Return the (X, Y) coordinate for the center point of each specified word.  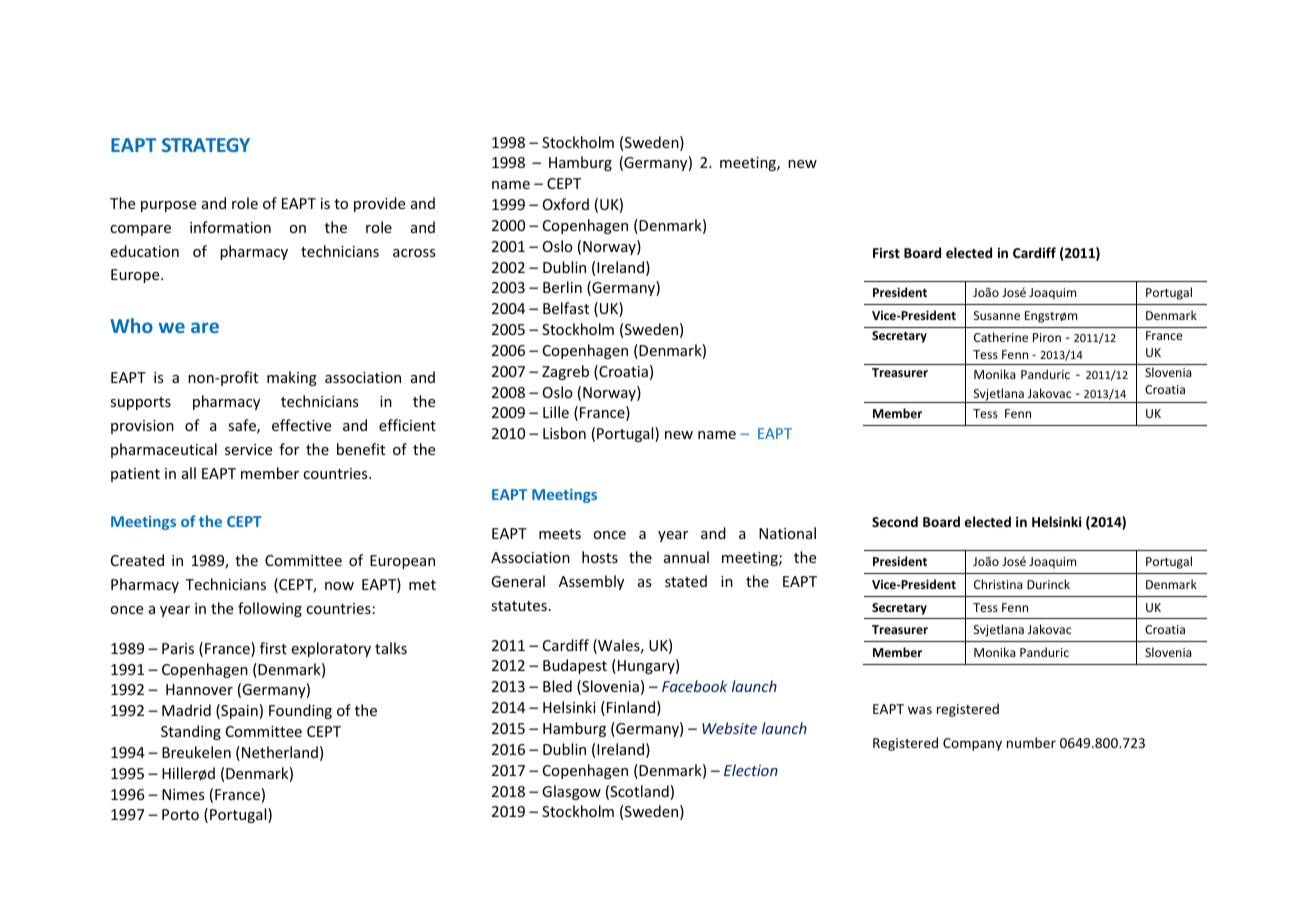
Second (895, 521)
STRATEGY (206, 145)
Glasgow (571, 792)
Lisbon (564, 433)
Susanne (997, 315)
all (189, 473)
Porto (180, 814)
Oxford (566, 204)
